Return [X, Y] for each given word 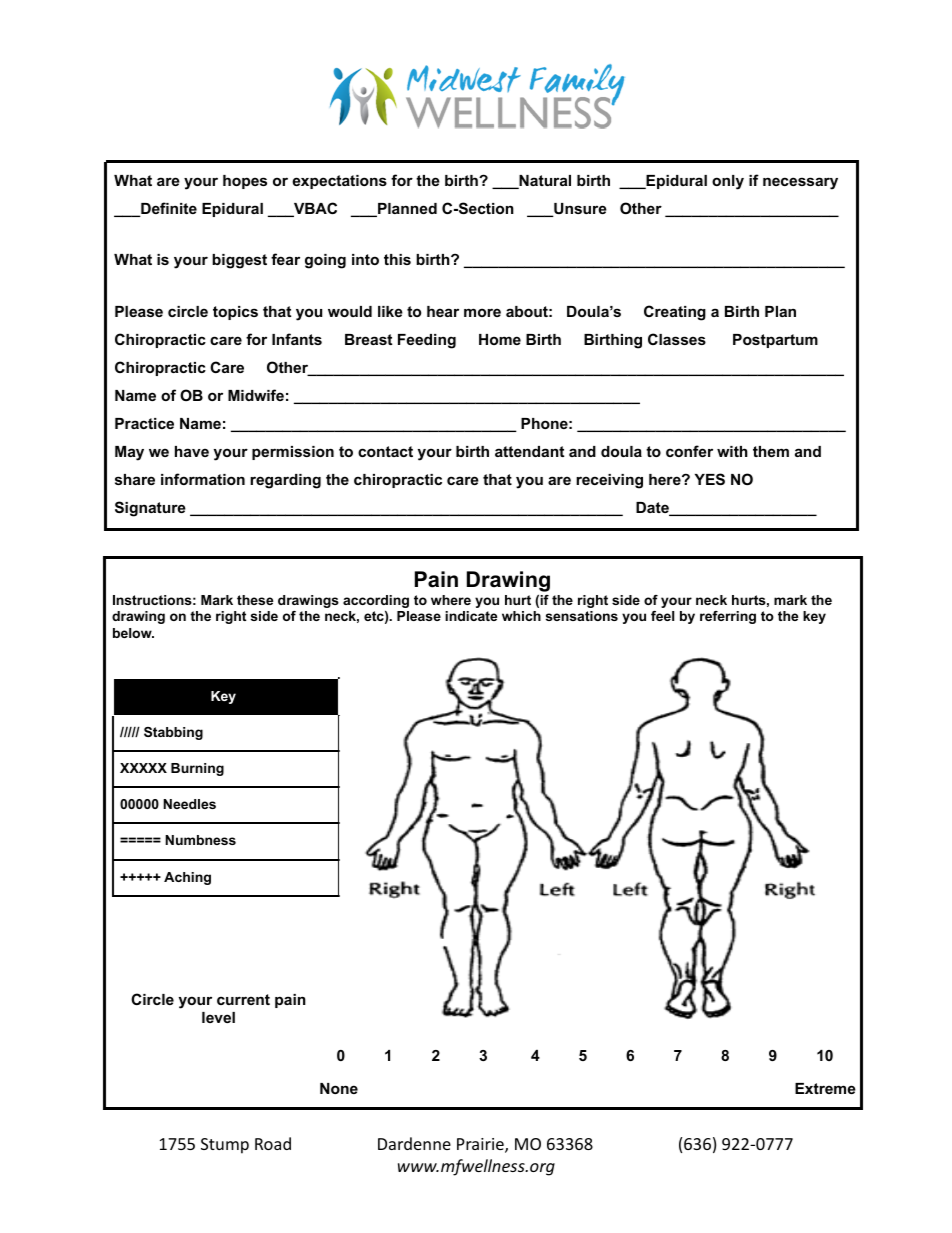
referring [728, 617]
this [397, 259]
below [133, 633]
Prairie [481, 1145]
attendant [529, 451]
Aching [187, 878]
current [243, 999]
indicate [471, 616]
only [728, 182]
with [732, 451]
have [192, 451]
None [339, 1088]
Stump [225, 1146]
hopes [245, 182]
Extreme [825, 1088]
